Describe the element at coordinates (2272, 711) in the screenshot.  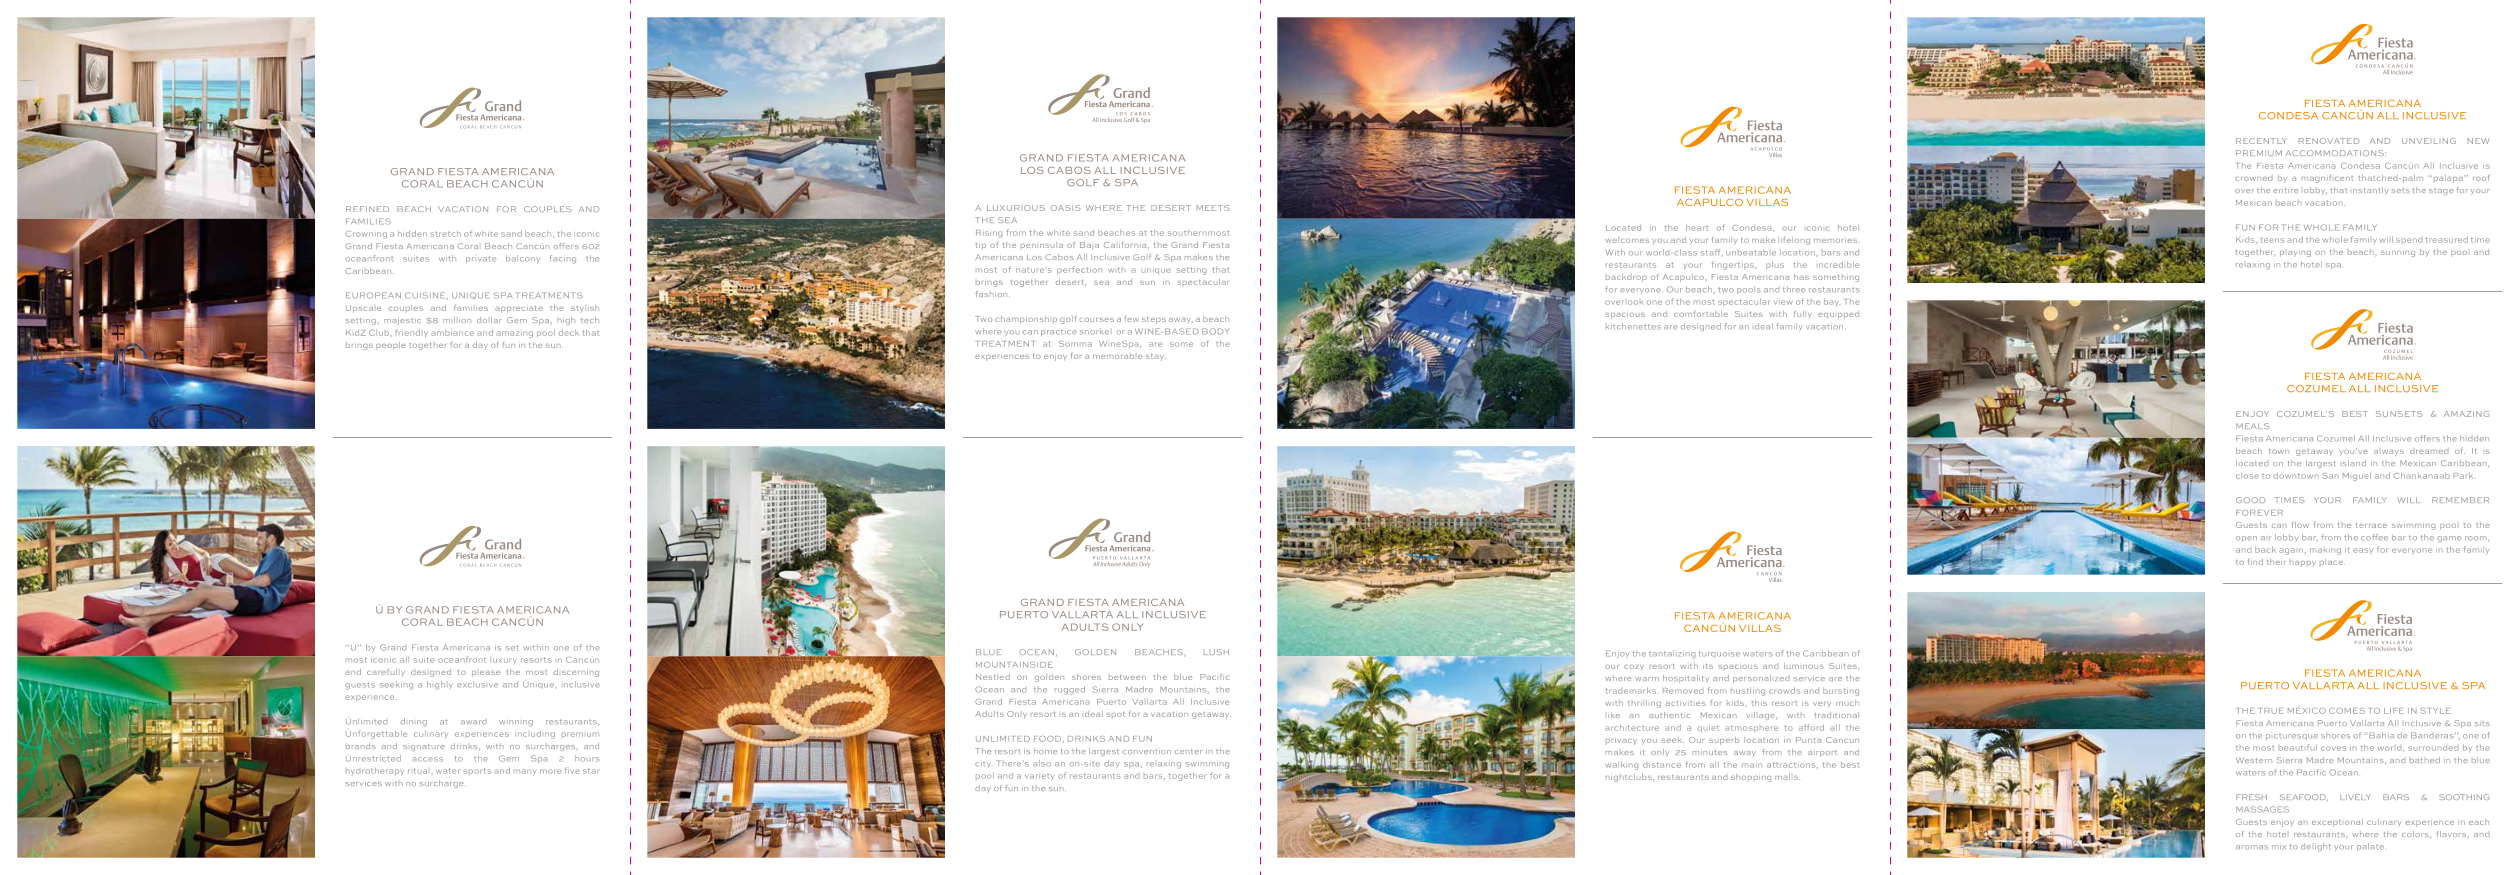
I see `TRUE` at that location.
